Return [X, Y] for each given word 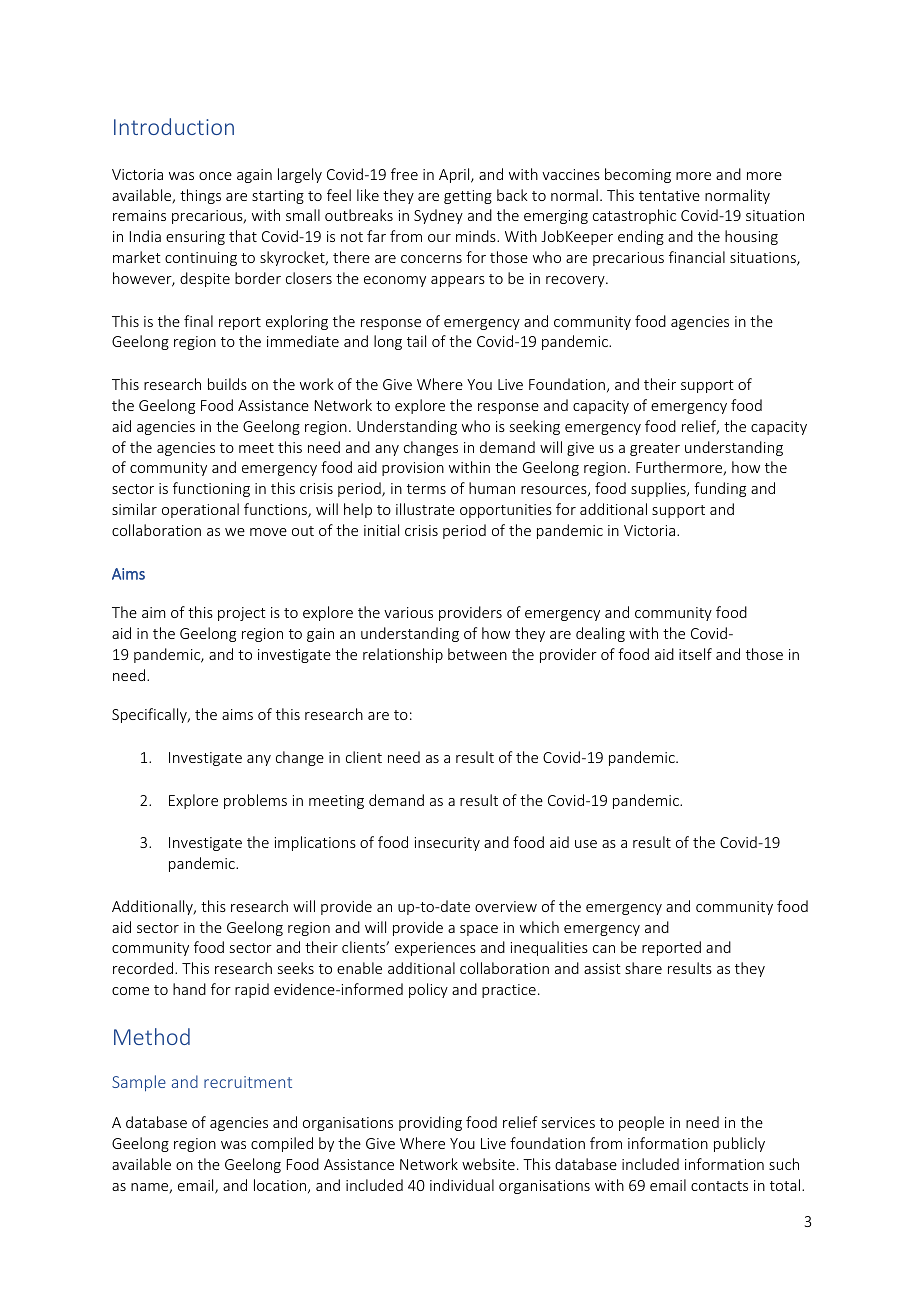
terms [426, 489]
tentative [669, 195]
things [200, 196]
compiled [282, 1144]
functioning [211, 489]
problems [255, 801]
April [455, 175]
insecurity [447, 844]
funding [720, 489]
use [586, 844]
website [488, 1164]
